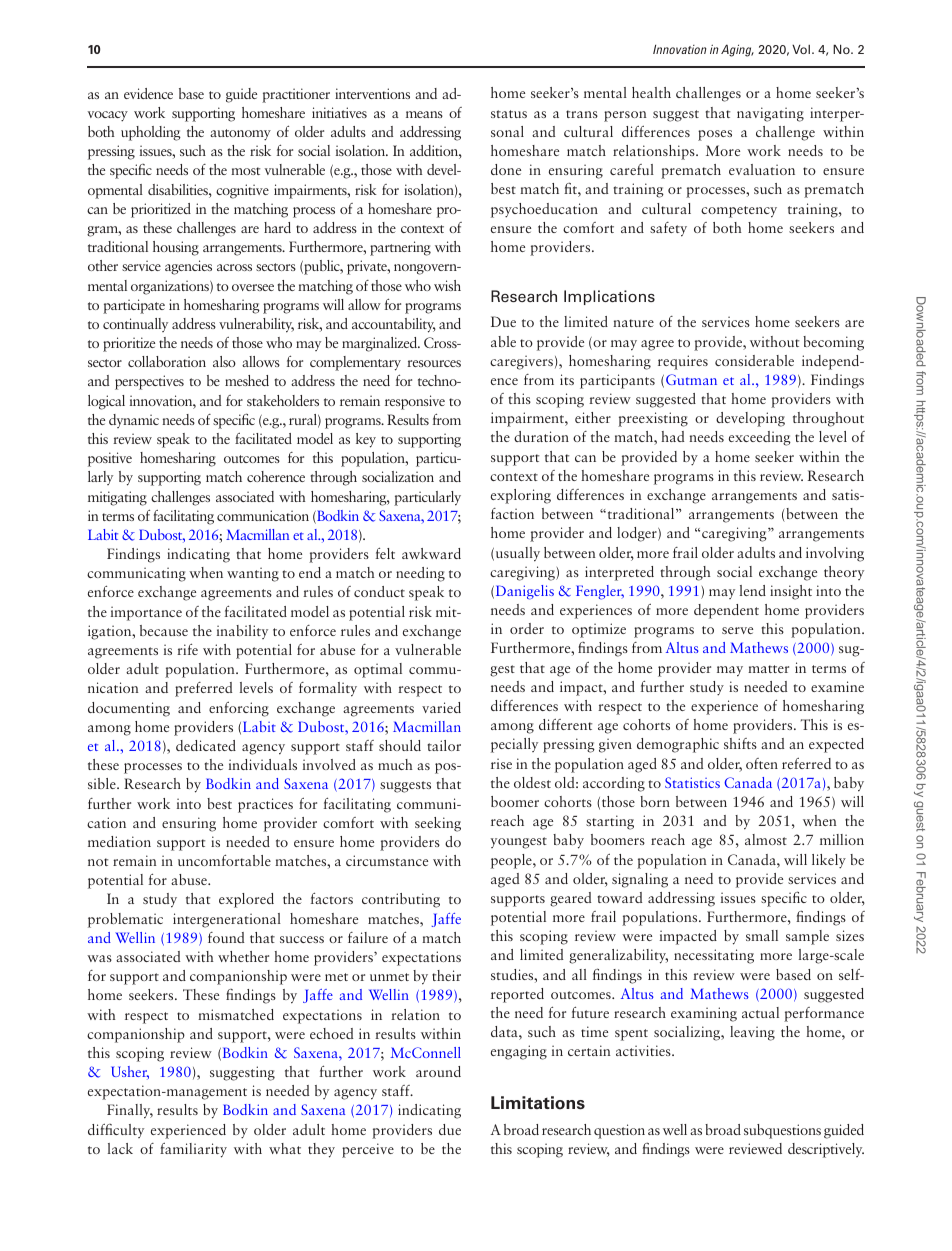  What do you see at coordinates (770, 114) in the screenshot?
I see `navigating` at bounding box center [770, 114].
